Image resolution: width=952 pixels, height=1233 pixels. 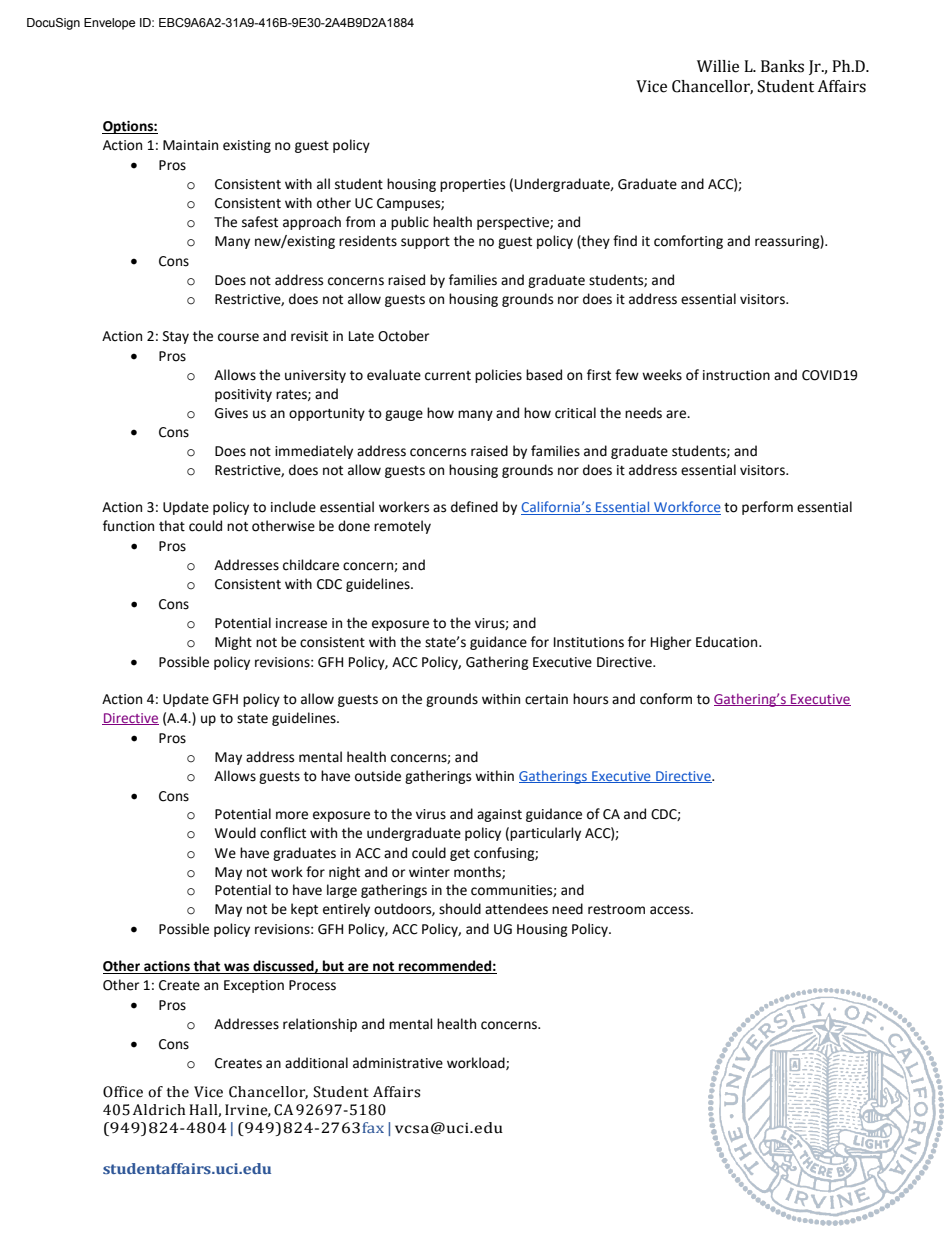 What do you see at coordinates (460, 855) in the image?
I see `get` at bounding box center [460, 855].
